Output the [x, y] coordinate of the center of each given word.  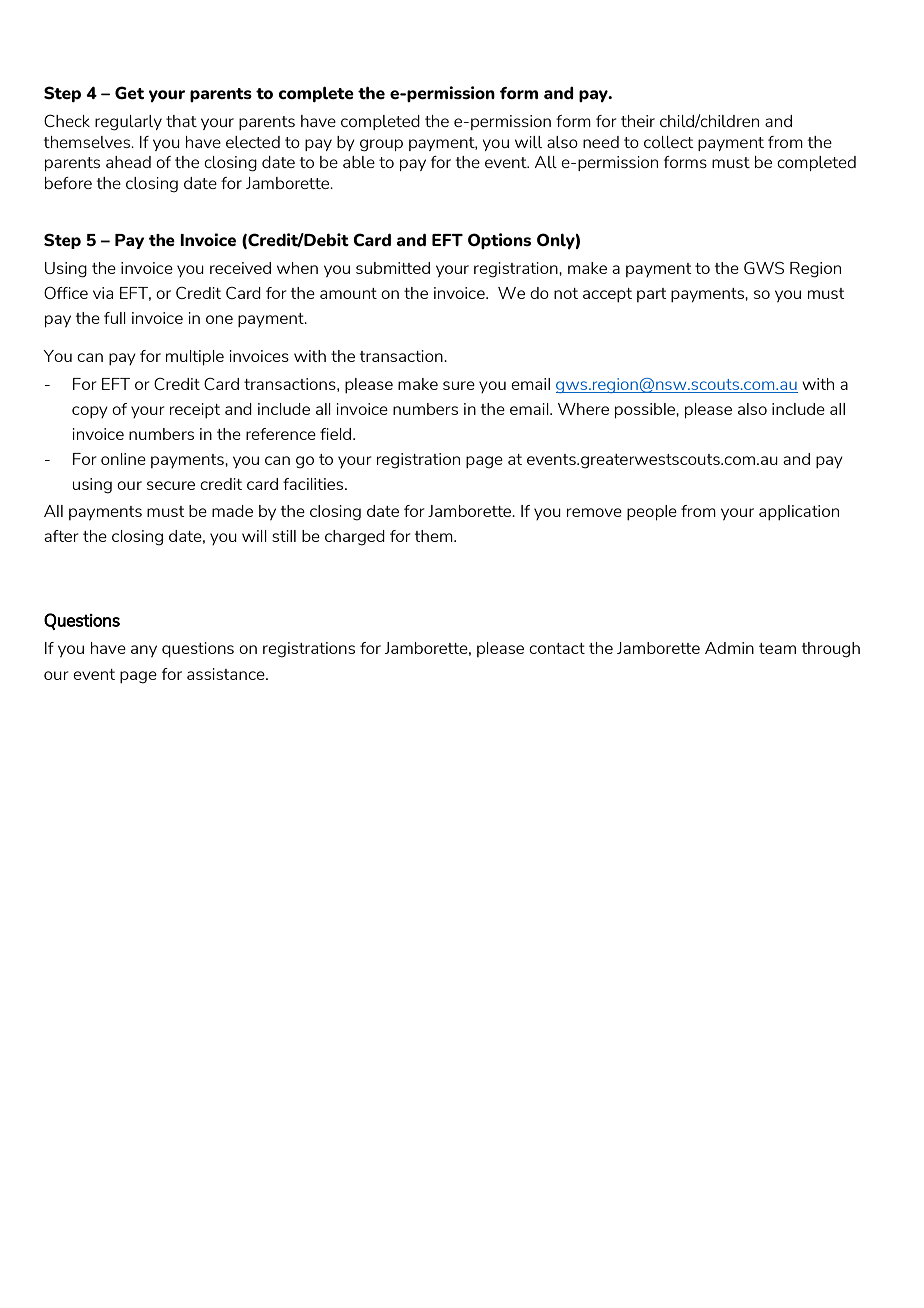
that [181, 121]
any [144, 651]
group [381, 145]
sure [459, 385]
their [638, 121]
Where [583, 409]
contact [557, 648]
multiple [195, 358]
